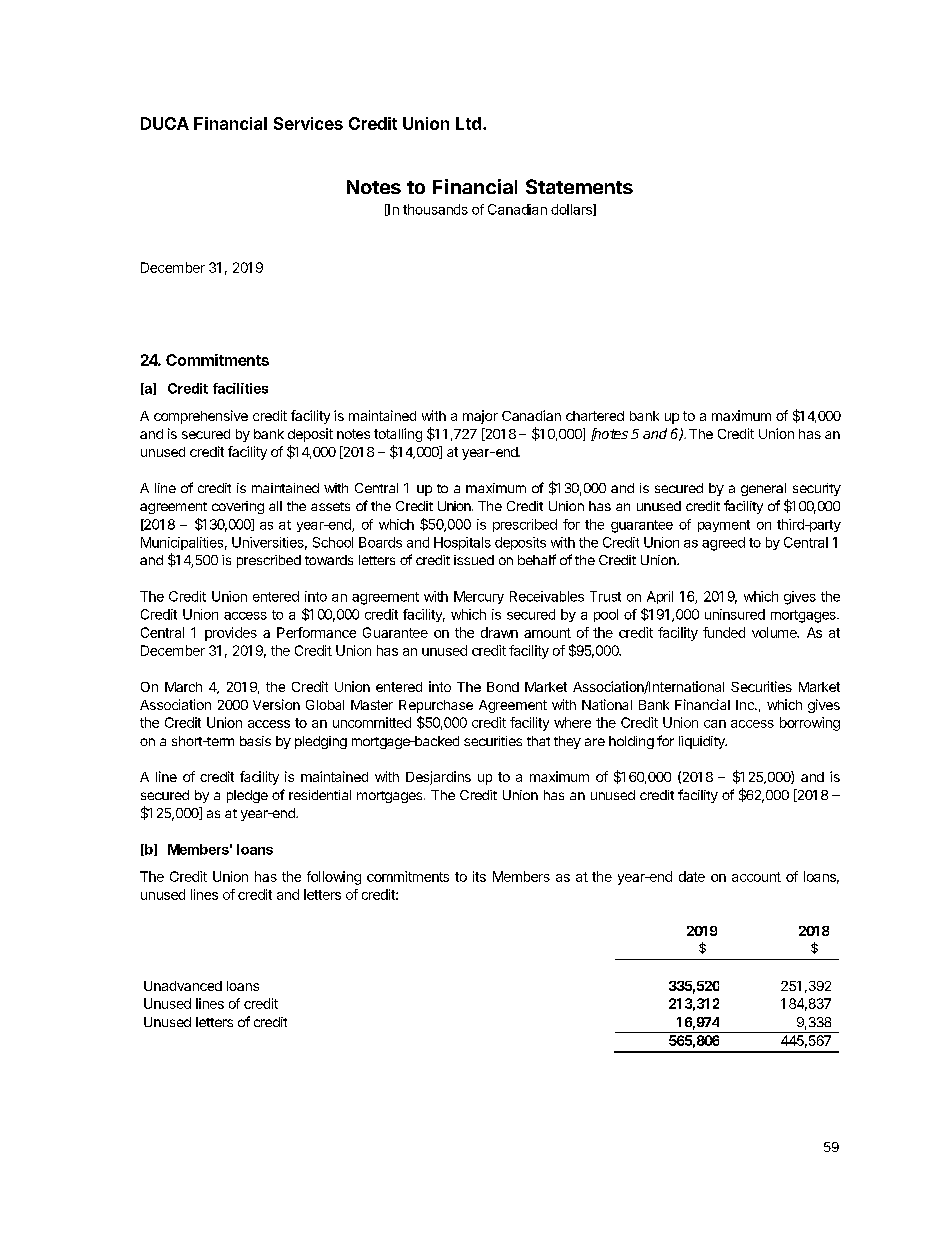 The width and height of the screenshot is (952, 1233). Describe the element at coordinates (756, 877) in the screenshot. I see `account` at that location.
